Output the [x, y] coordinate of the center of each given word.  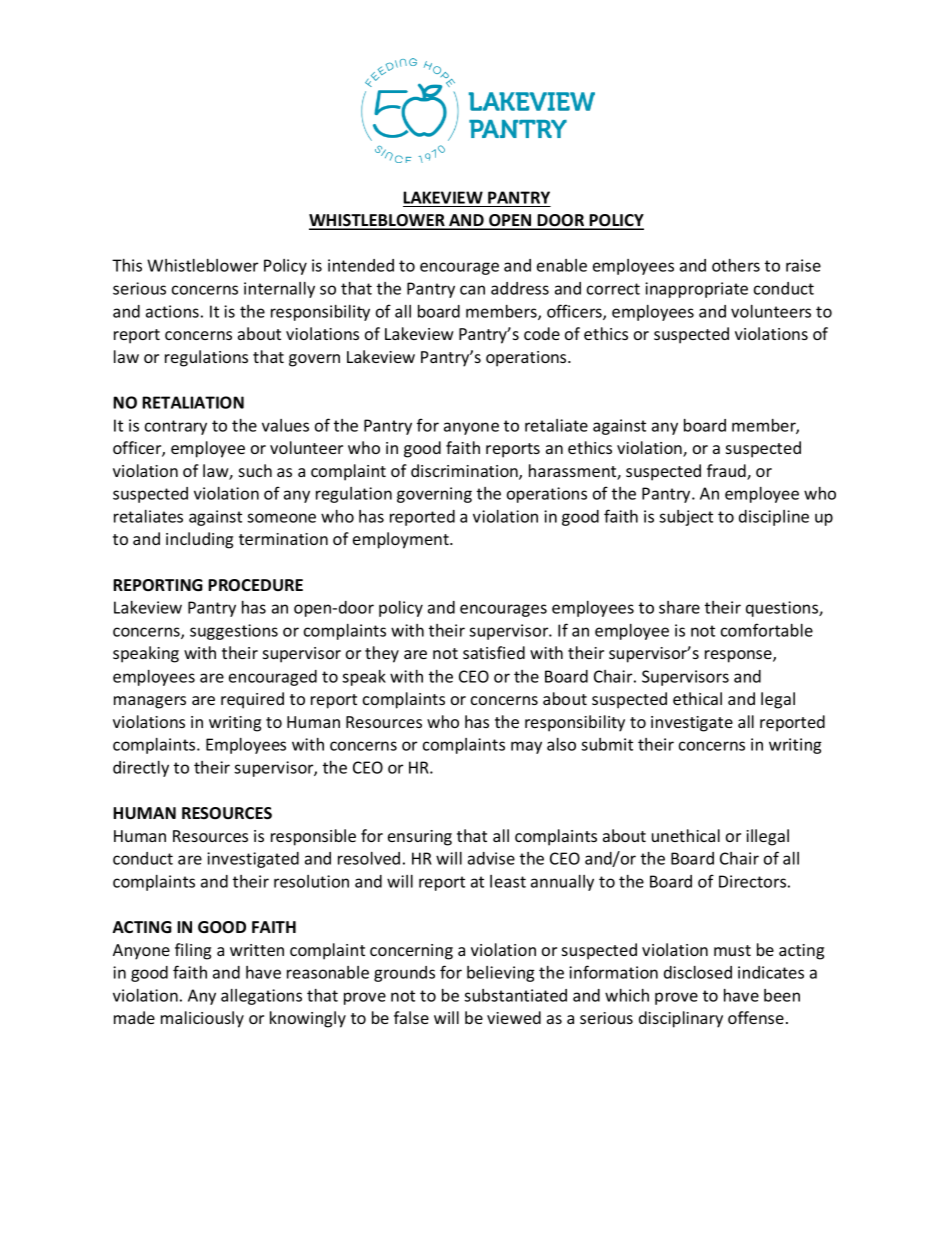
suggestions [234, 632]
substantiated [515, 995]
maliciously [202, 1019]
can [472, 290]
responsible [313, 837]
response [739, 656]
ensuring [420, 838]
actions [172, 311]
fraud [727, 472]
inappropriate [696, 290]
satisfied [494, 652]
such [255, 470]
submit [607, 744]
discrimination [465, 472]
